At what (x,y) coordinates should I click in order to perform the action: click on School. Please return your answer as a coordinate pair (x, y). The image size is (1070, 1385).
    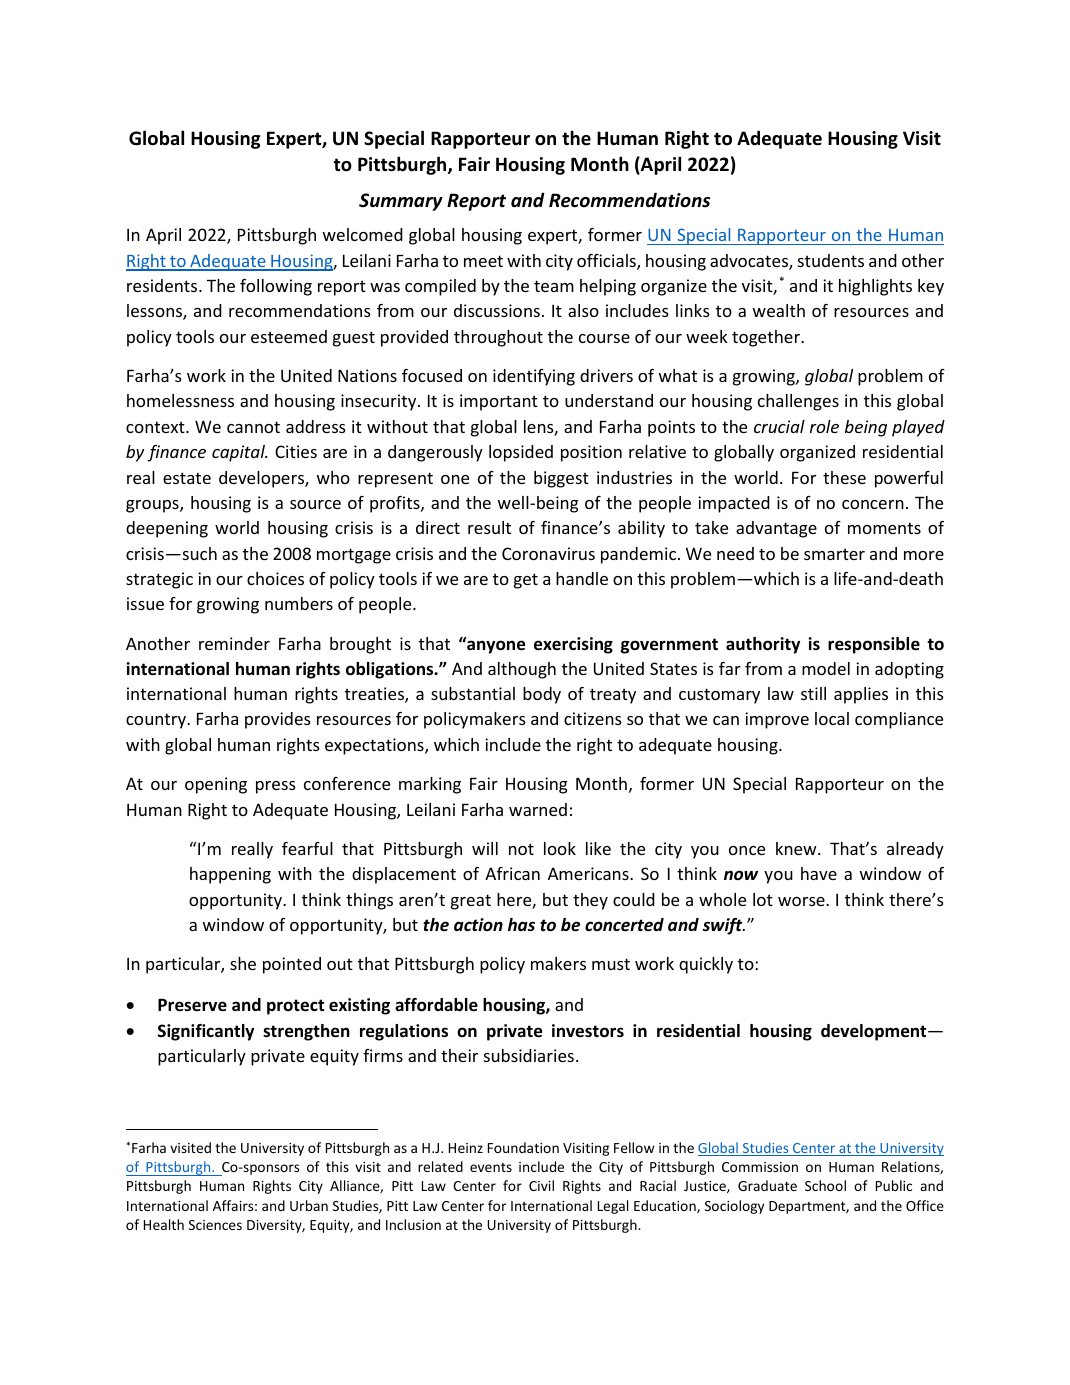
    Looking at the image, I should click on (825, 1185).
